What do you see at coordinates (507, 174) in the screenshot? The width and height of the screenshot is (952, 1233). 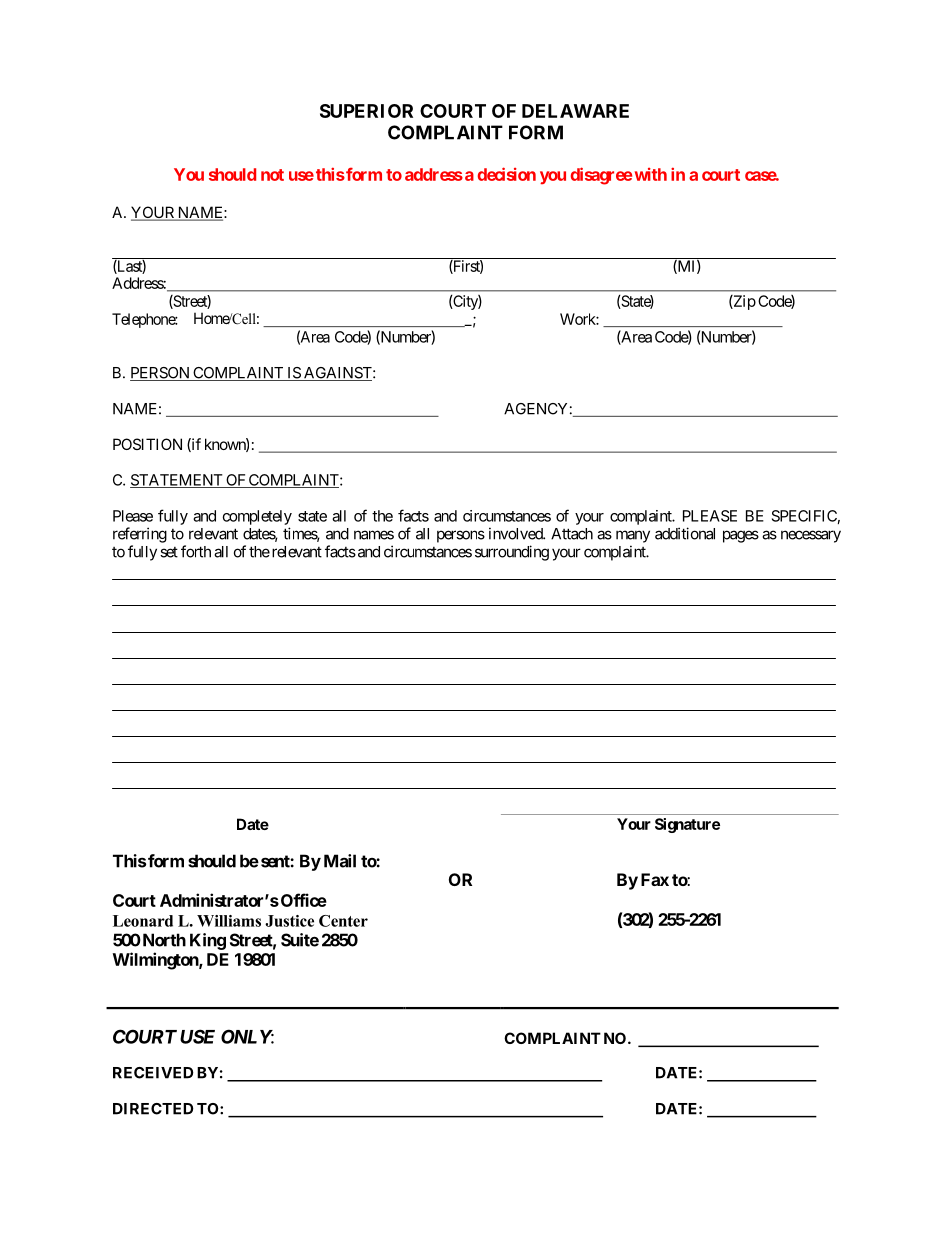 I see `decision` at bounding box center [507, 174].
